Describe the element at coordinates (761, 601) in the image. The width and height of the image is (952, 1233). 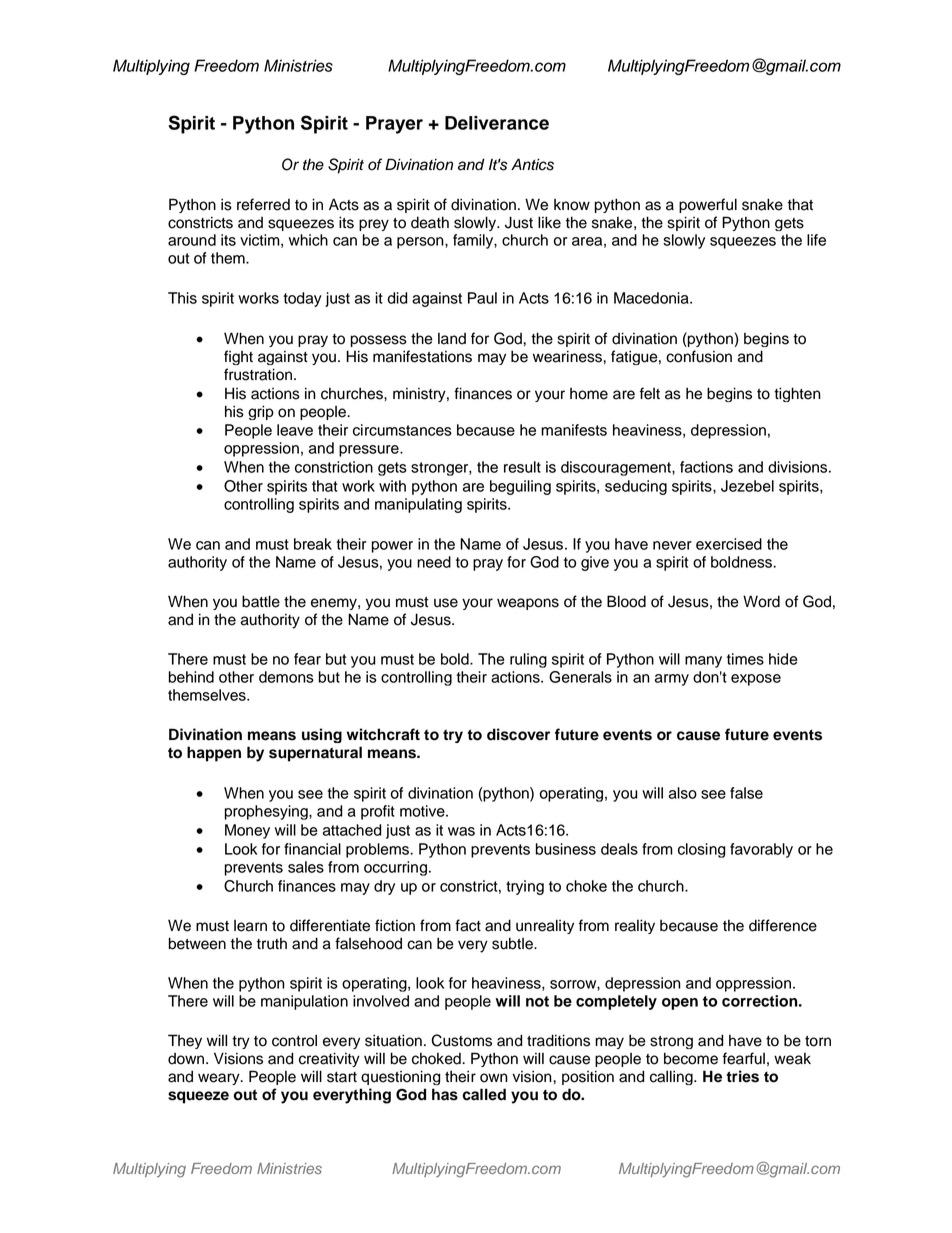
I see `Word` at that location.
